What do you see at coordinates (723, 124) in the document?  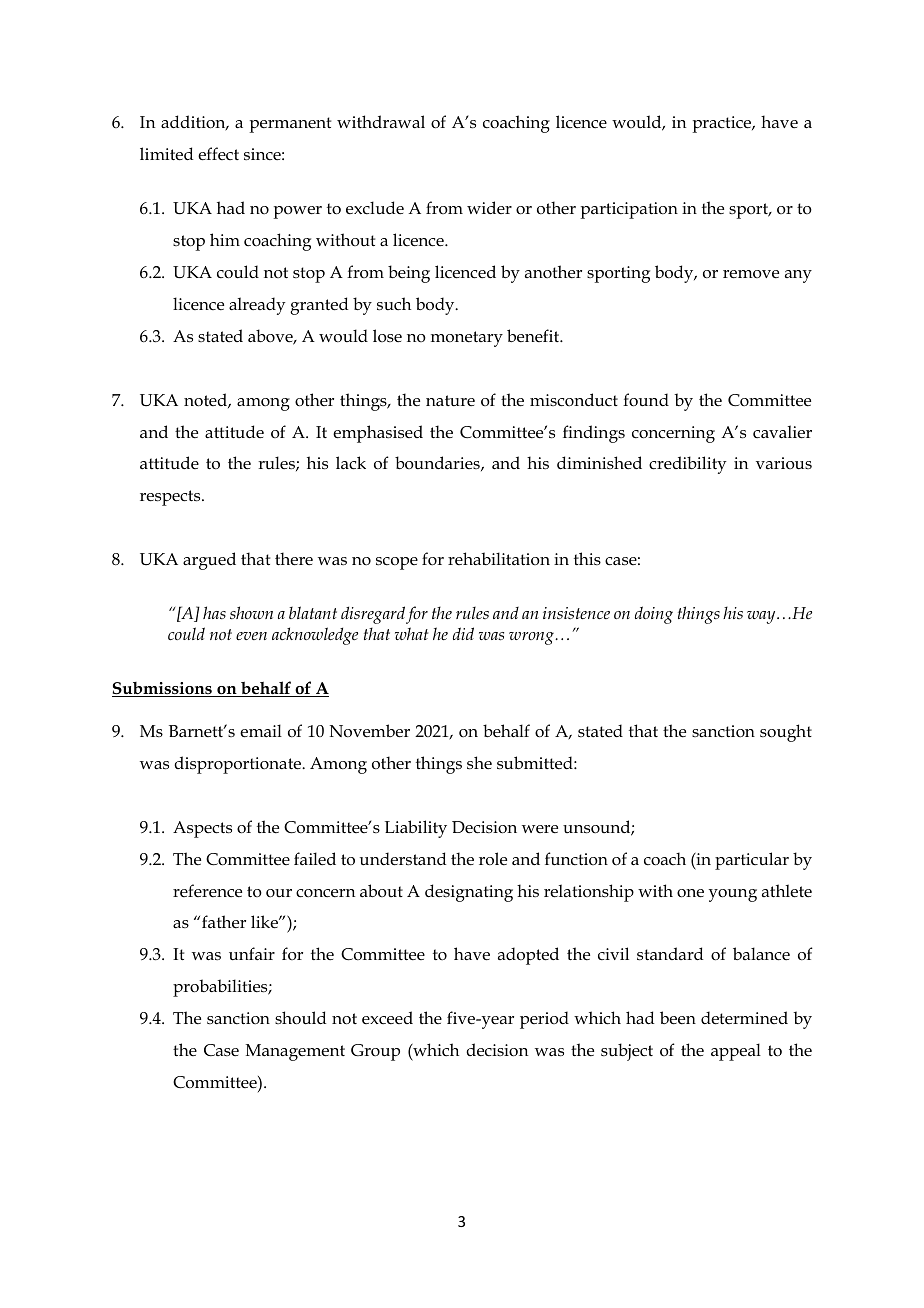 I see `practice` at bounding box center [723, 124].
